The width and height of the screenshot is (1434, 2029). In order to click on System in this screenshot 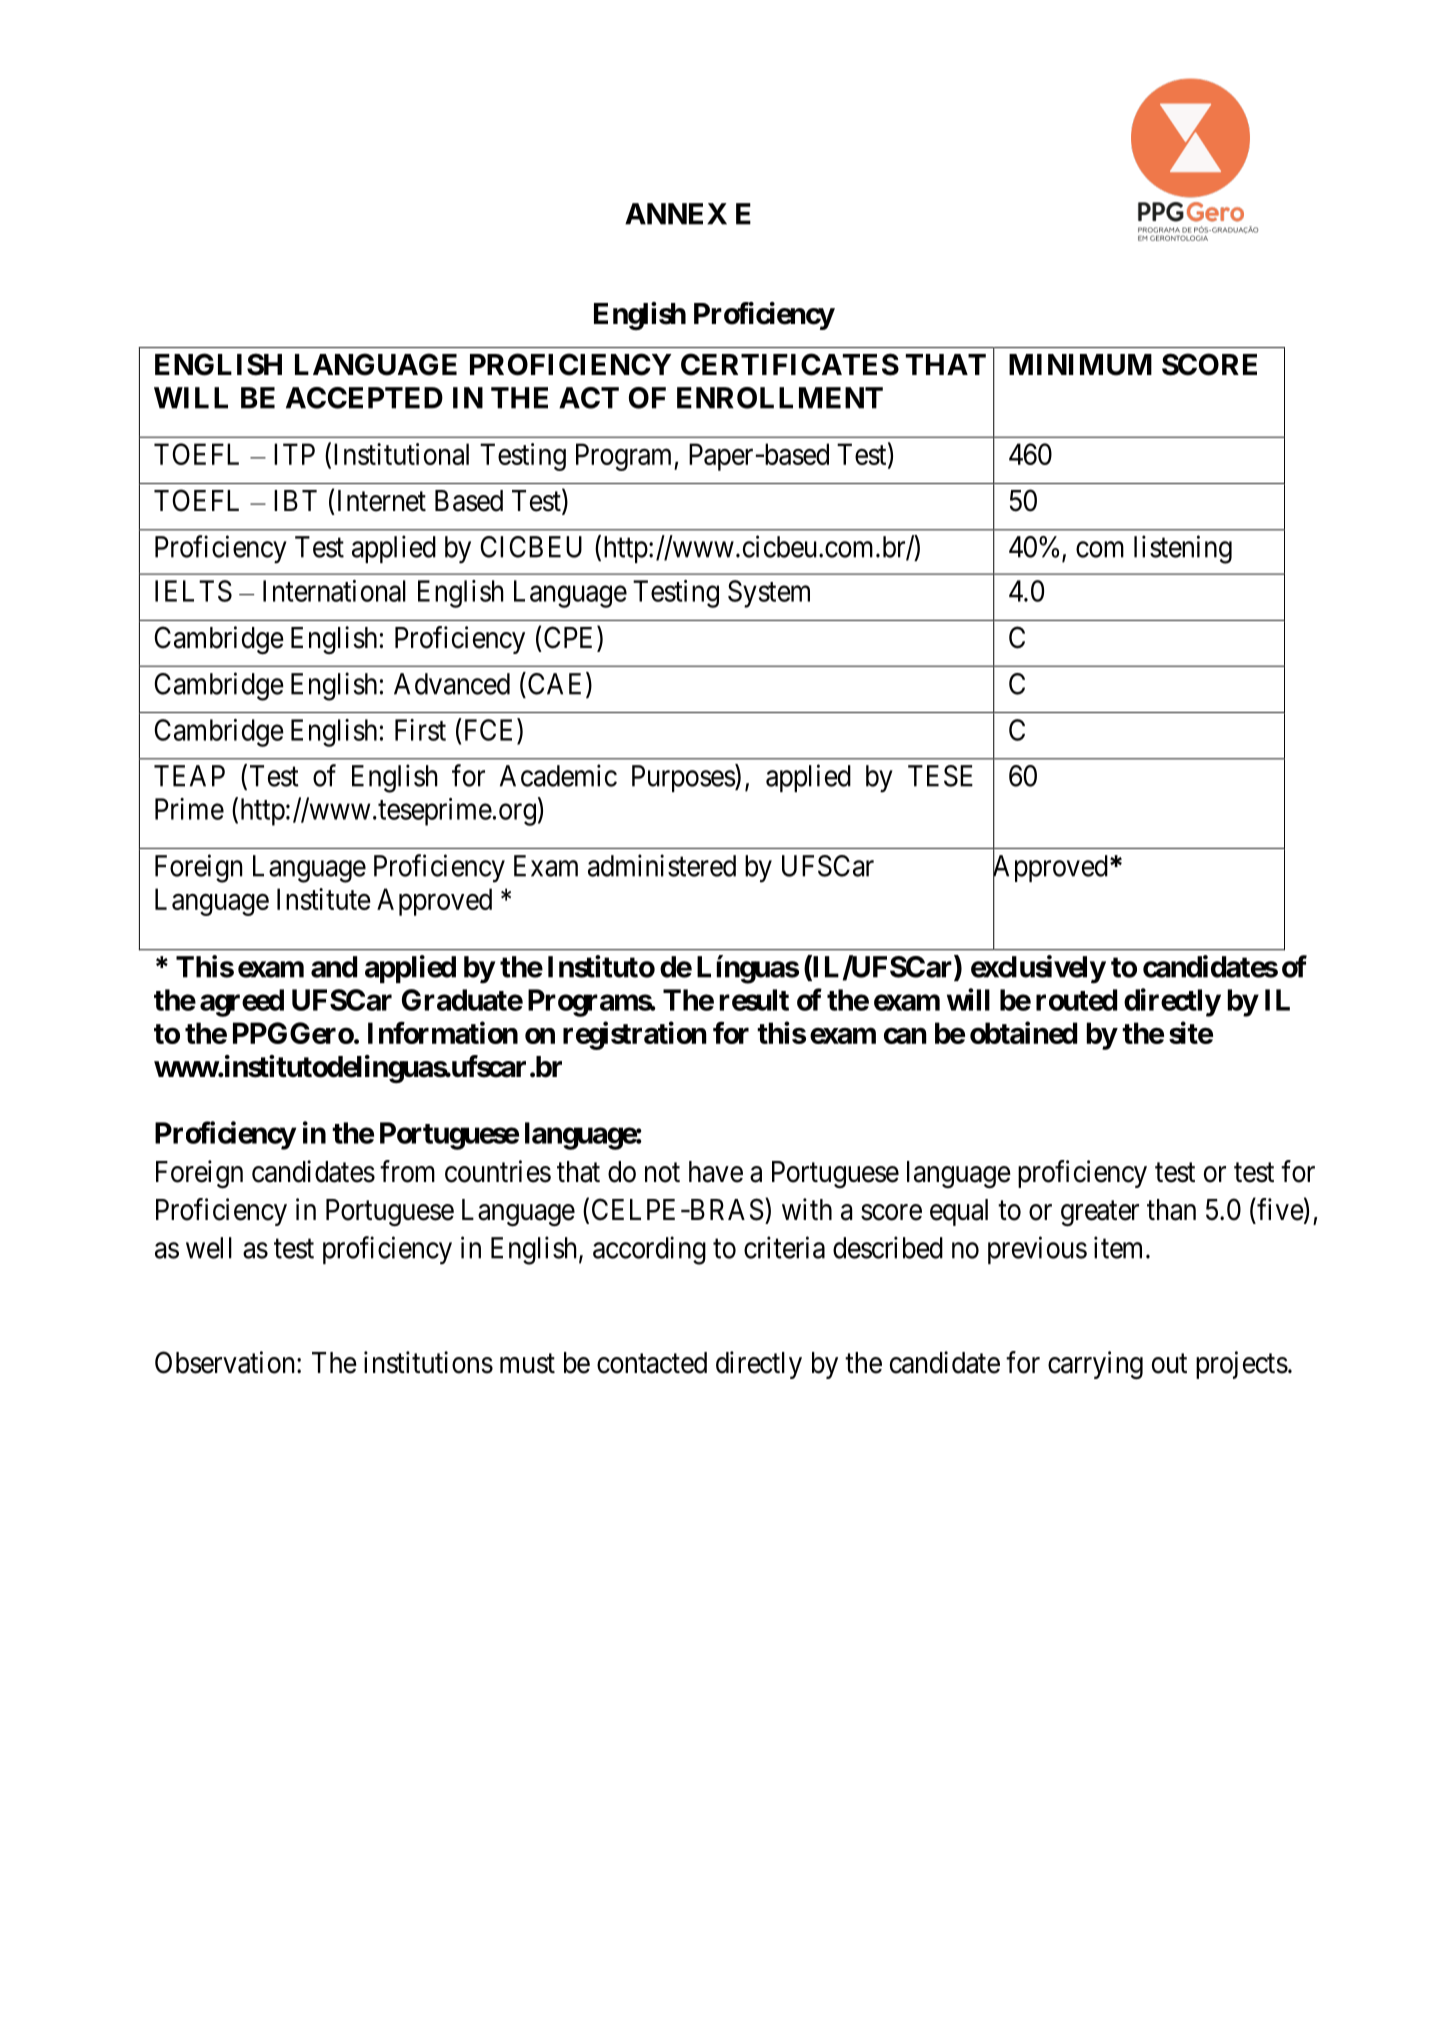, I will do `click(769, 594)`.
